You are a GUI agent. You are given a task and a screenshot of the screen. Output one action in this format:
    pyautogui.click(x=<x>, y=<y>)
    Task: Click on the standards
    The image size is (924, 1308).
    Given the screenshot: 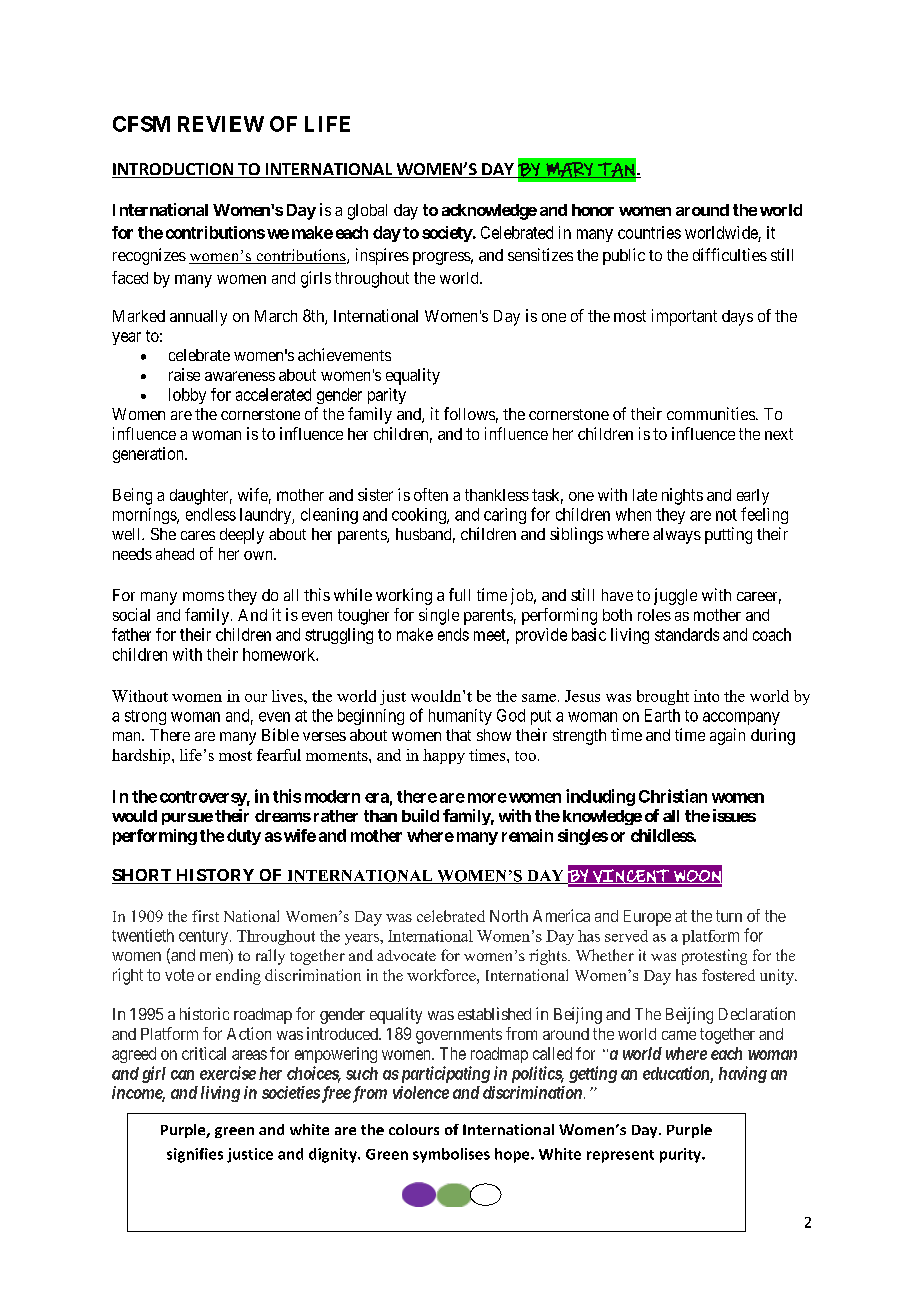 What is the action you would take?
    pyautogui.click(x=687, y=634)
